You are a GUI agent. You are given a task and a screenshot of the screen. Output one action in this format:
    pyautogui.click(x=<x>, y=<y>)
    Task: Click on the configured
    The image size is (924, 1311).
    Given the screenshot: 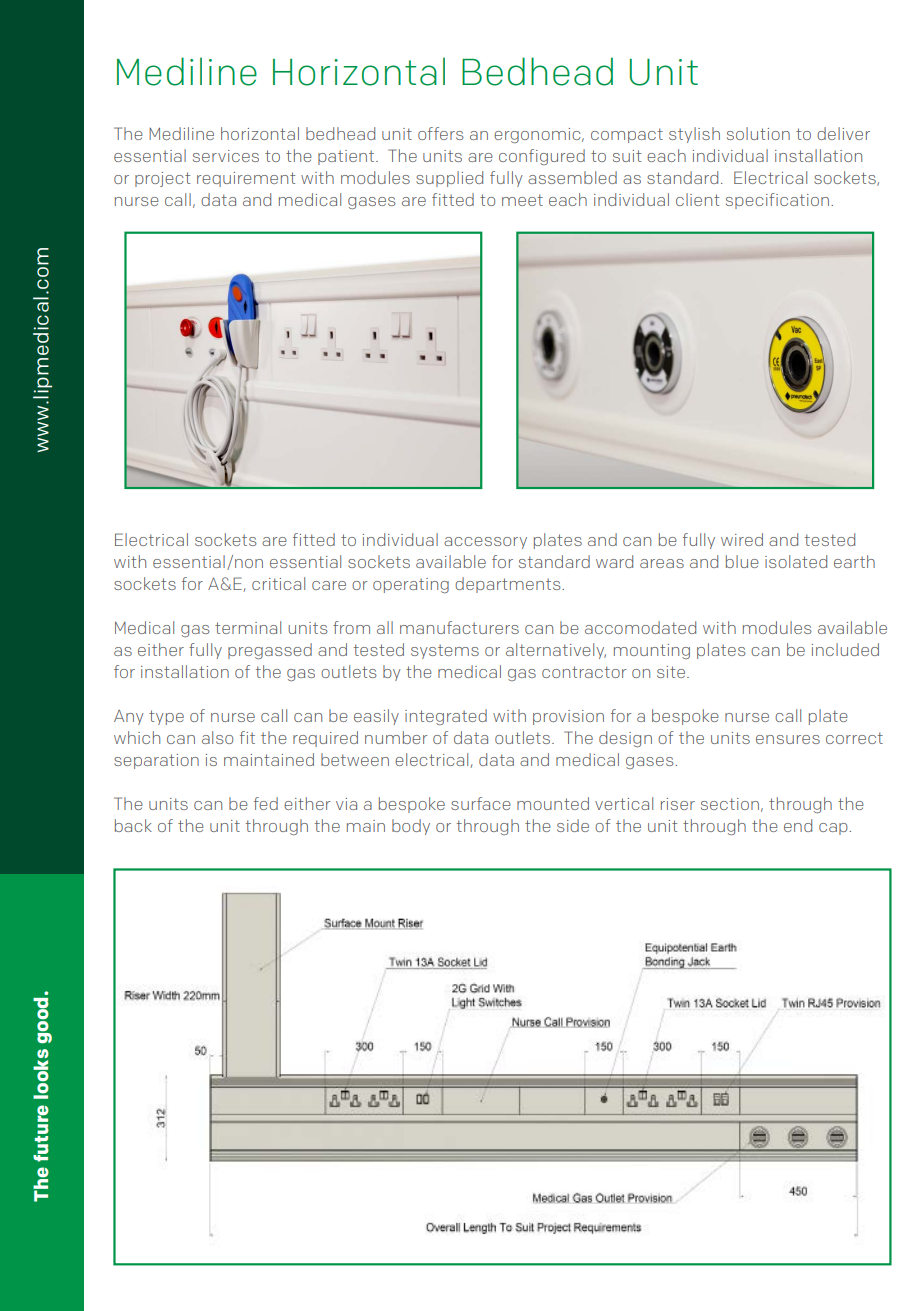 What is the action you would take?
    pyautogui.click(x=542, y=157)
